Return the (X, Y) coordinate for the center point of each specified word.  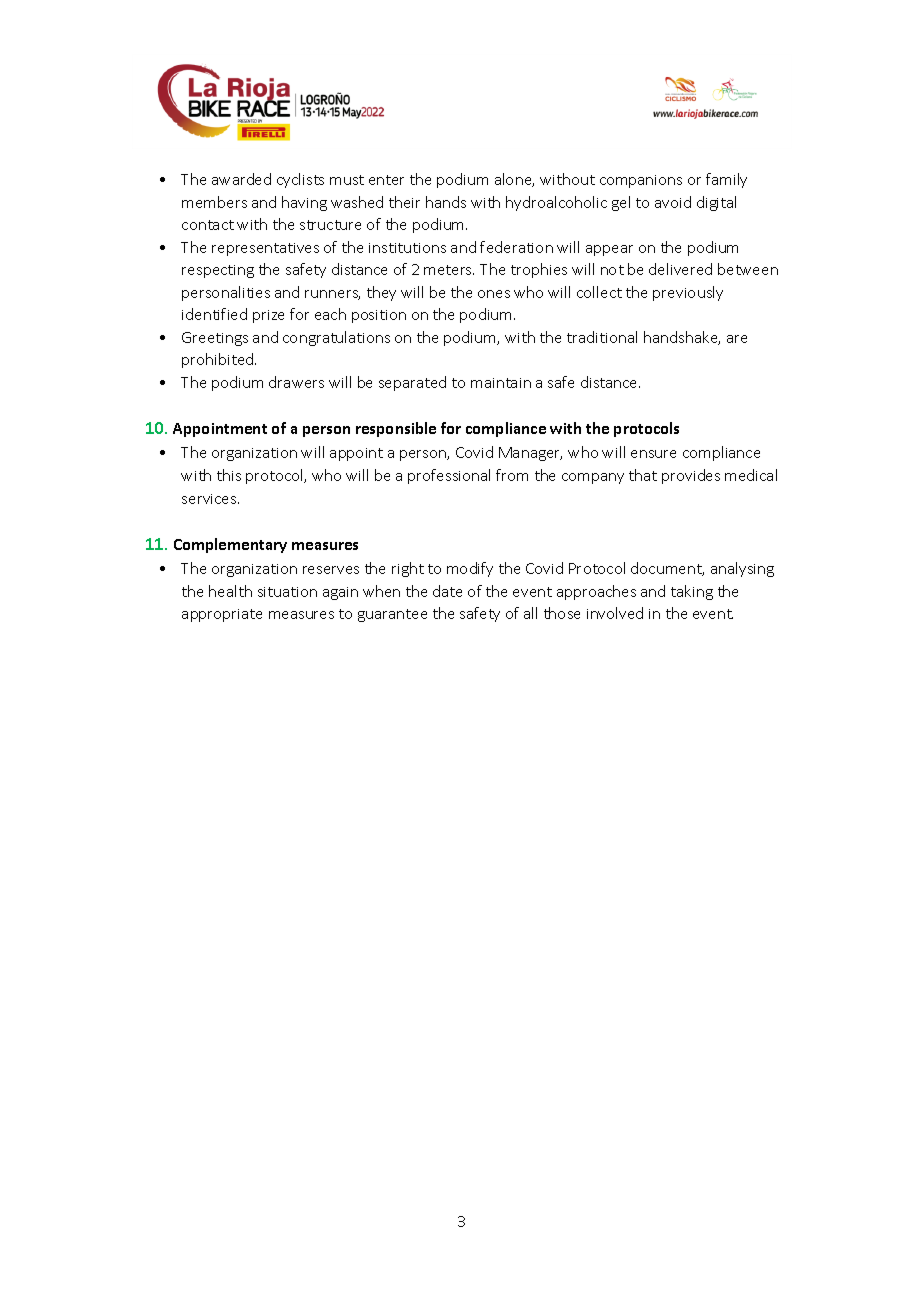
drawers (296, 382)
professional (449, 476)
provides (691, 476)
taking (692, 592)
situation (287, 592)
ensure (653, 454)
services (210, 499)
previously (688, 293)
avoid (673, 202)
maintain (501, 383)
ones (494, 294)
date (447, 591)
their (404, 202)
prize (268, 316)
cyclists (300, 180)
